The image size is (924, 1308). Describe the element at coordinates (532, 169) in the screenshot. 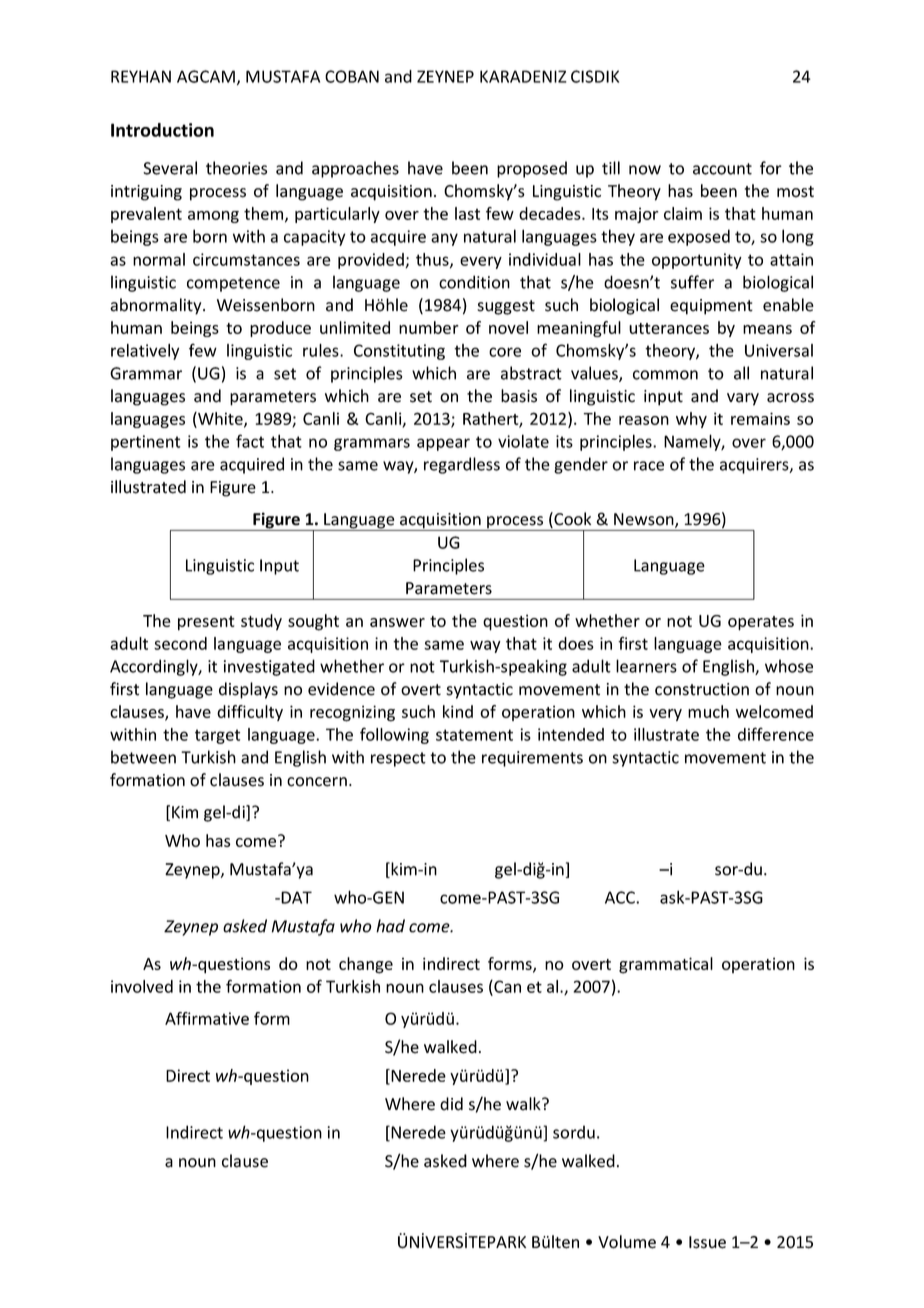

I see `proposed` at that location.
